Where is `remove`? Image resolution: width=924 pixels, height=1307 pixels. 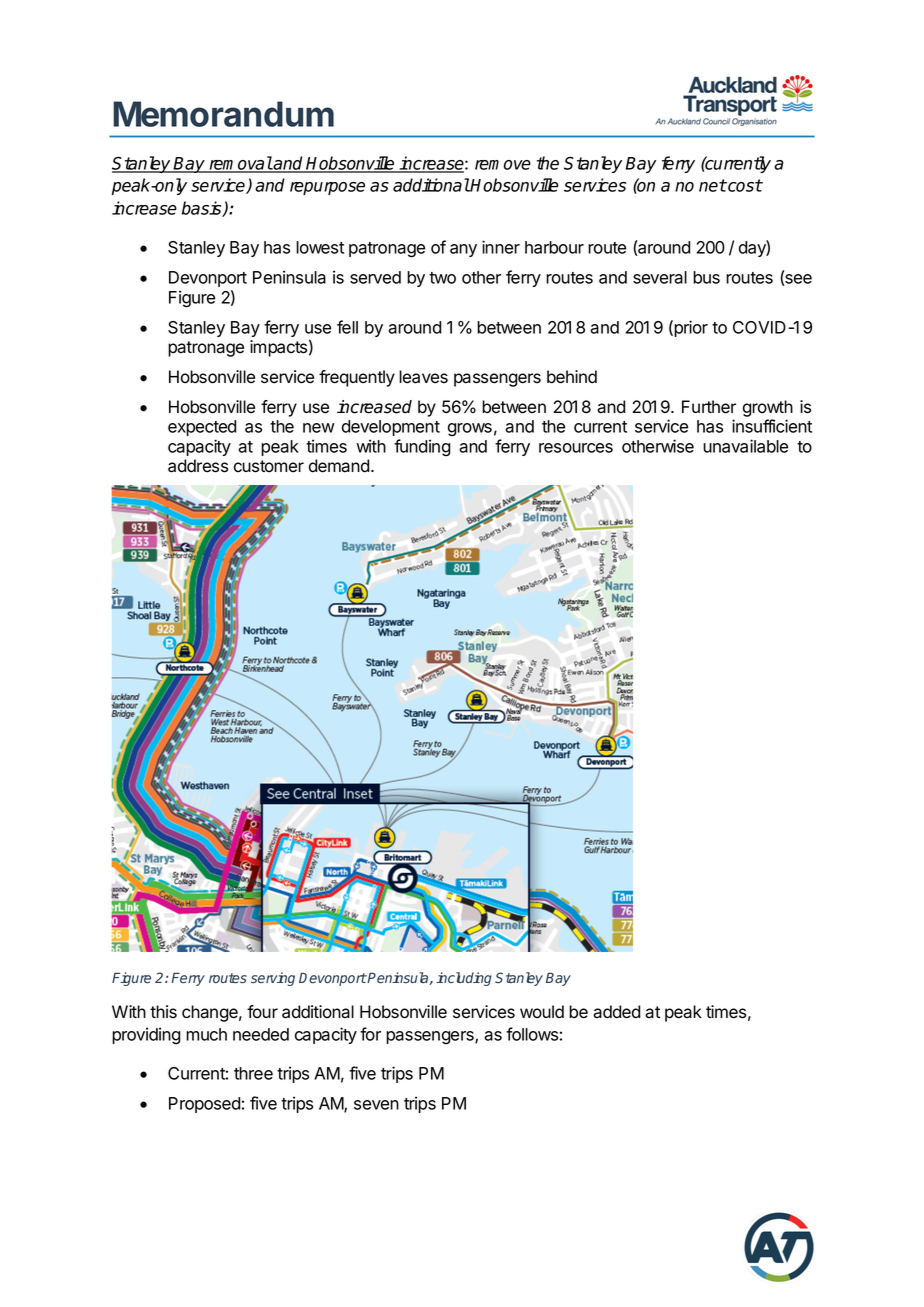 remove is located at coordinates (503, 165).
